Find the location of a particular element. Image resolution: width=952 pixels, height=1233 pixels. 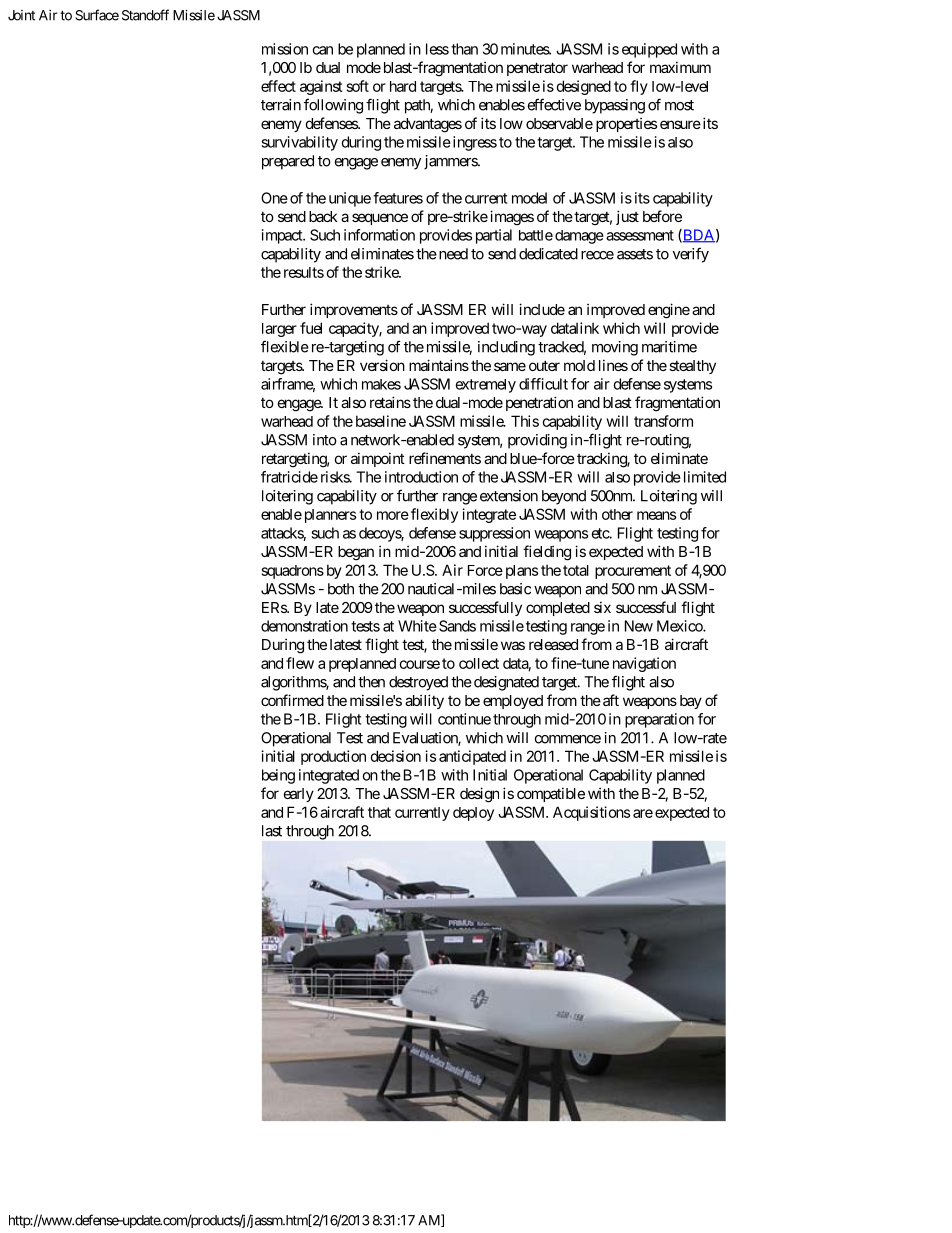

Surface is located at coordinates (97, 15).
